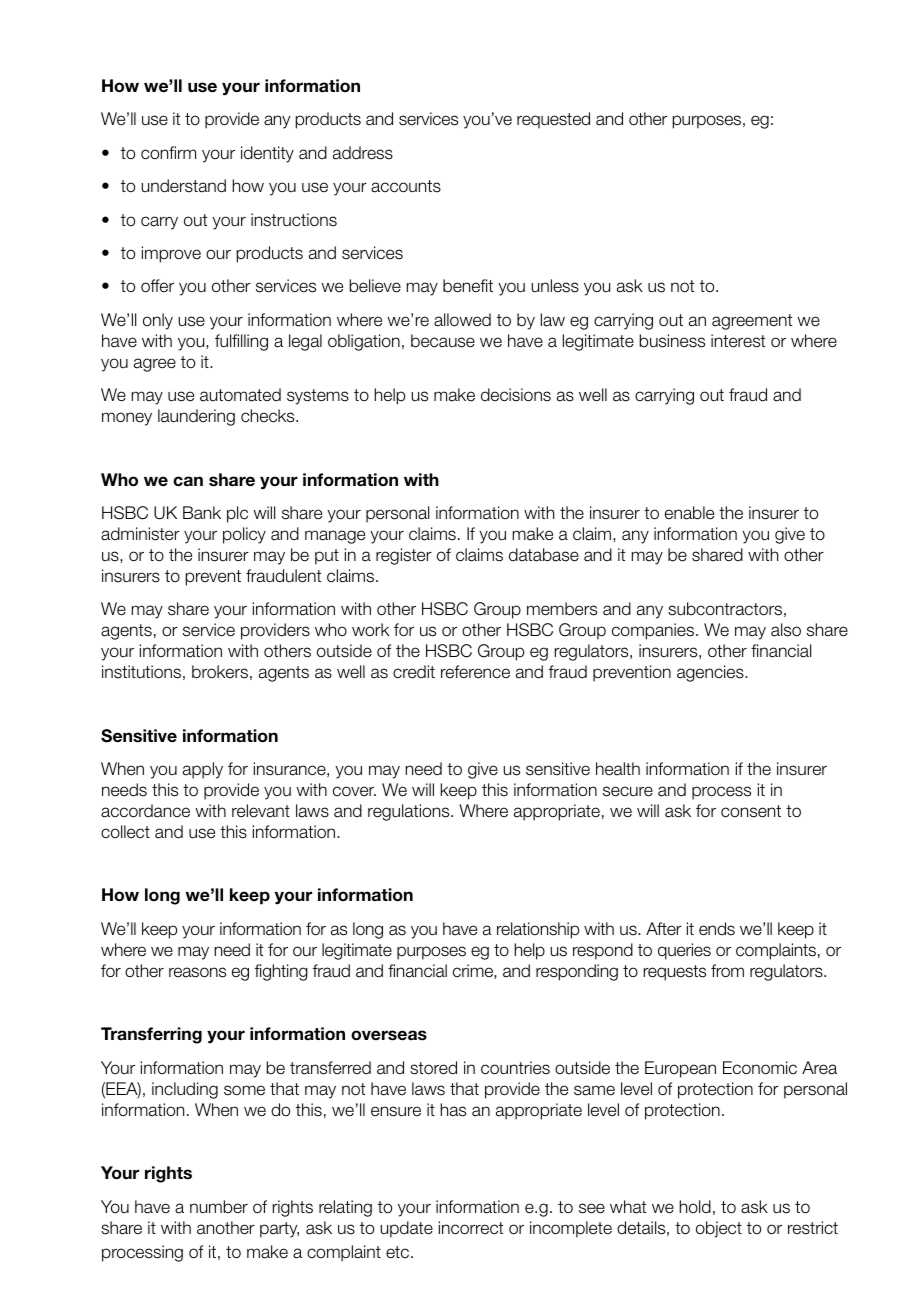 Image resolution: width=924 pixels, height=1311 pixels. I want to click on reference, so click(475, 672).
